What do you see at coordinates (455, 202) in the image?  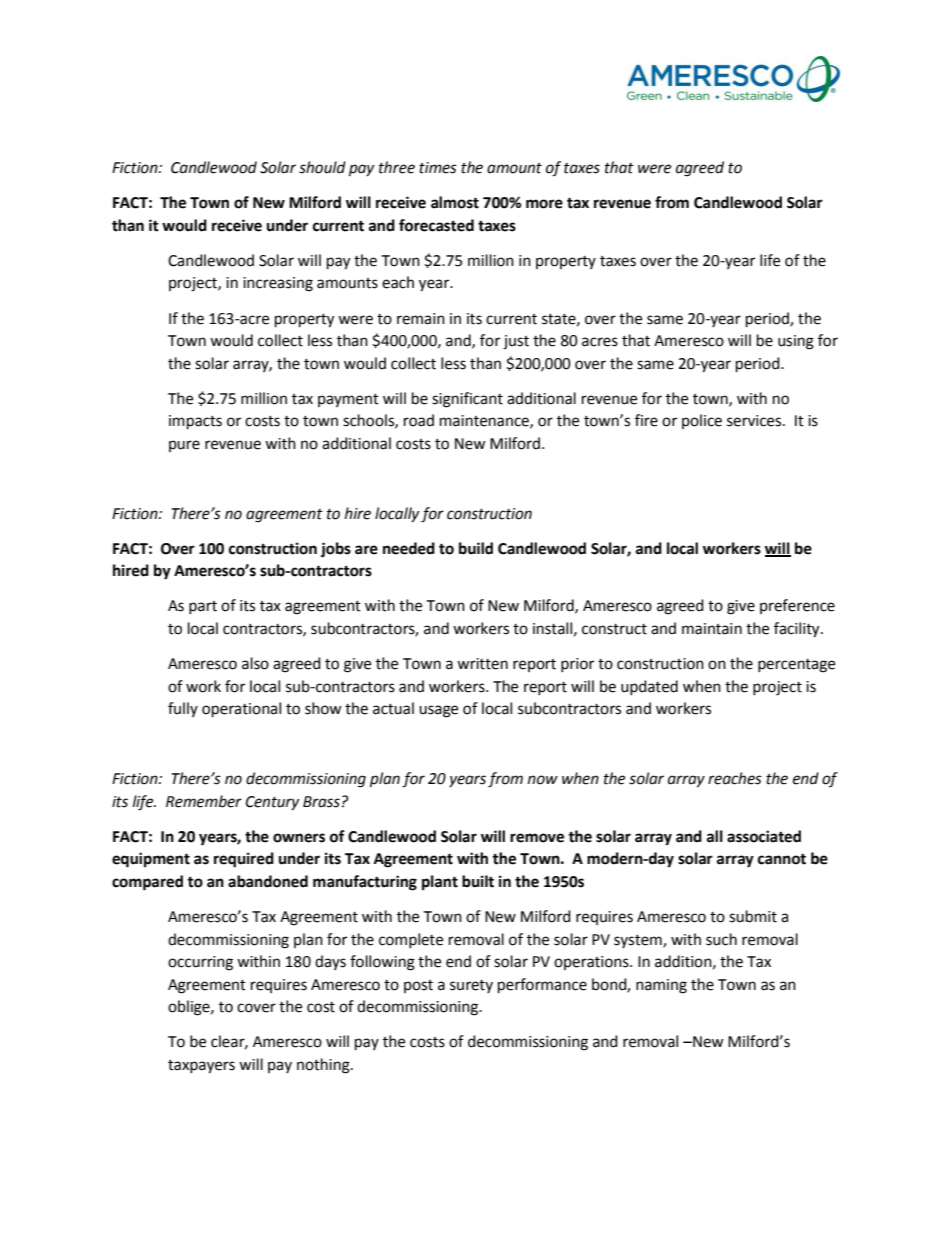 I see `almost` at bounding box center [455, 202].
